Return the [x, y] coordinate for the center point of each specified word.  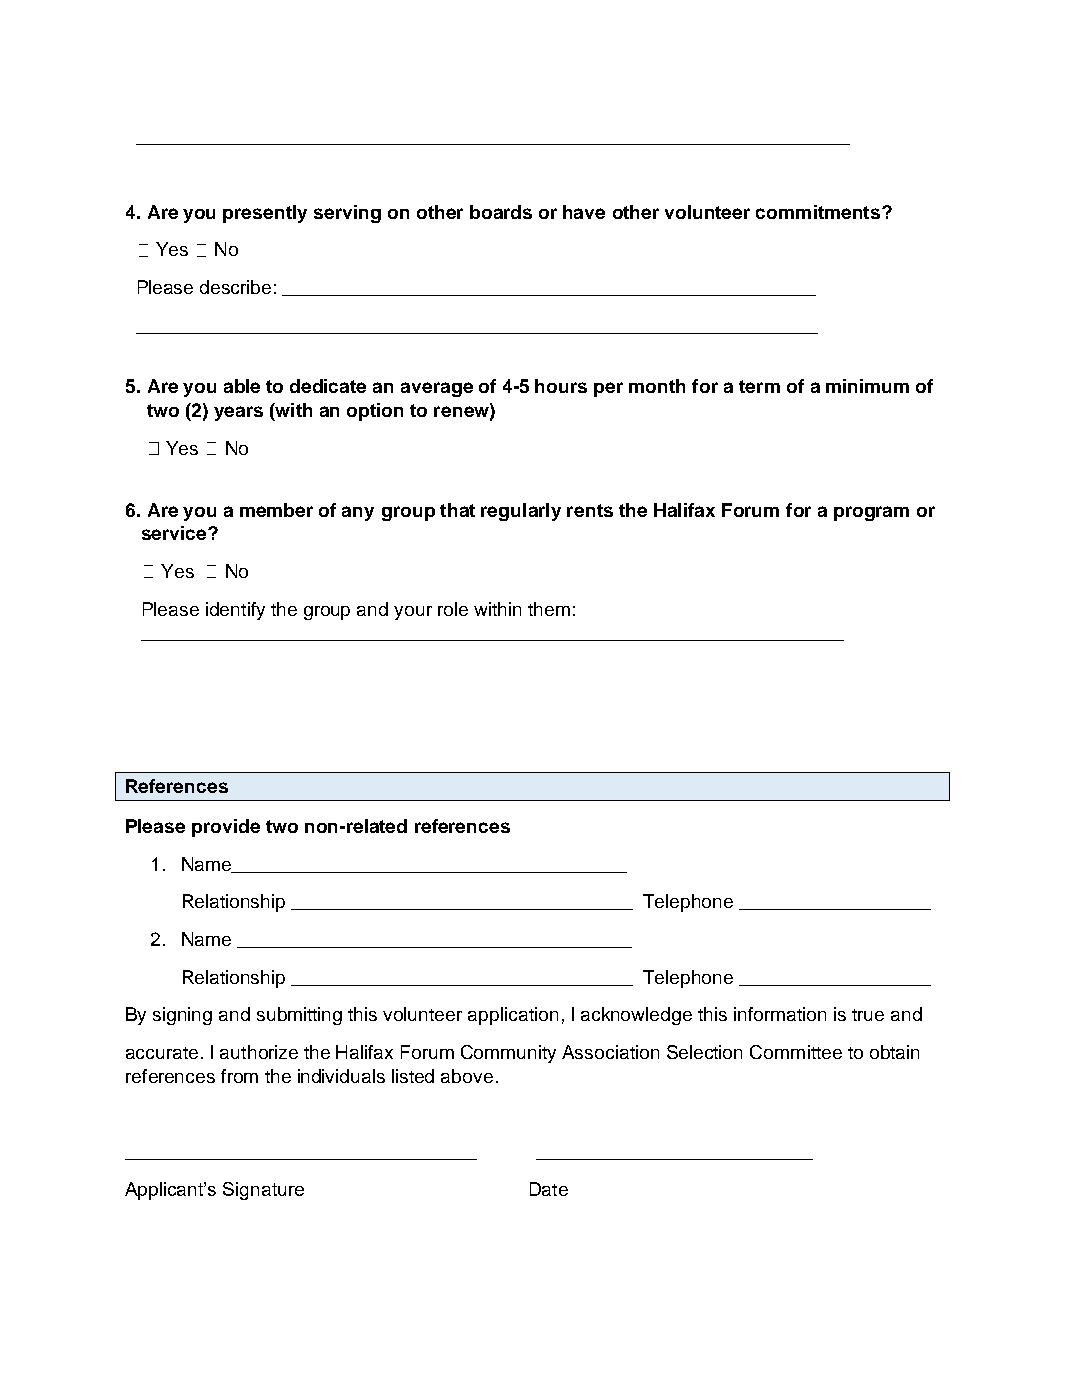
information [780, 1014]
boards [501, 212]
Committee [796, 1052]
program [871, 513]
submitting [299, 1016]
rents [590, 510]
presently [265, 214]
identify [235, 611]
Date [549, 1189]
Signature [263, 1191]
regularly [521, 512]
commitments [818, 212]
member [276, 510]
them [549, 609]
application [513, 1016]
